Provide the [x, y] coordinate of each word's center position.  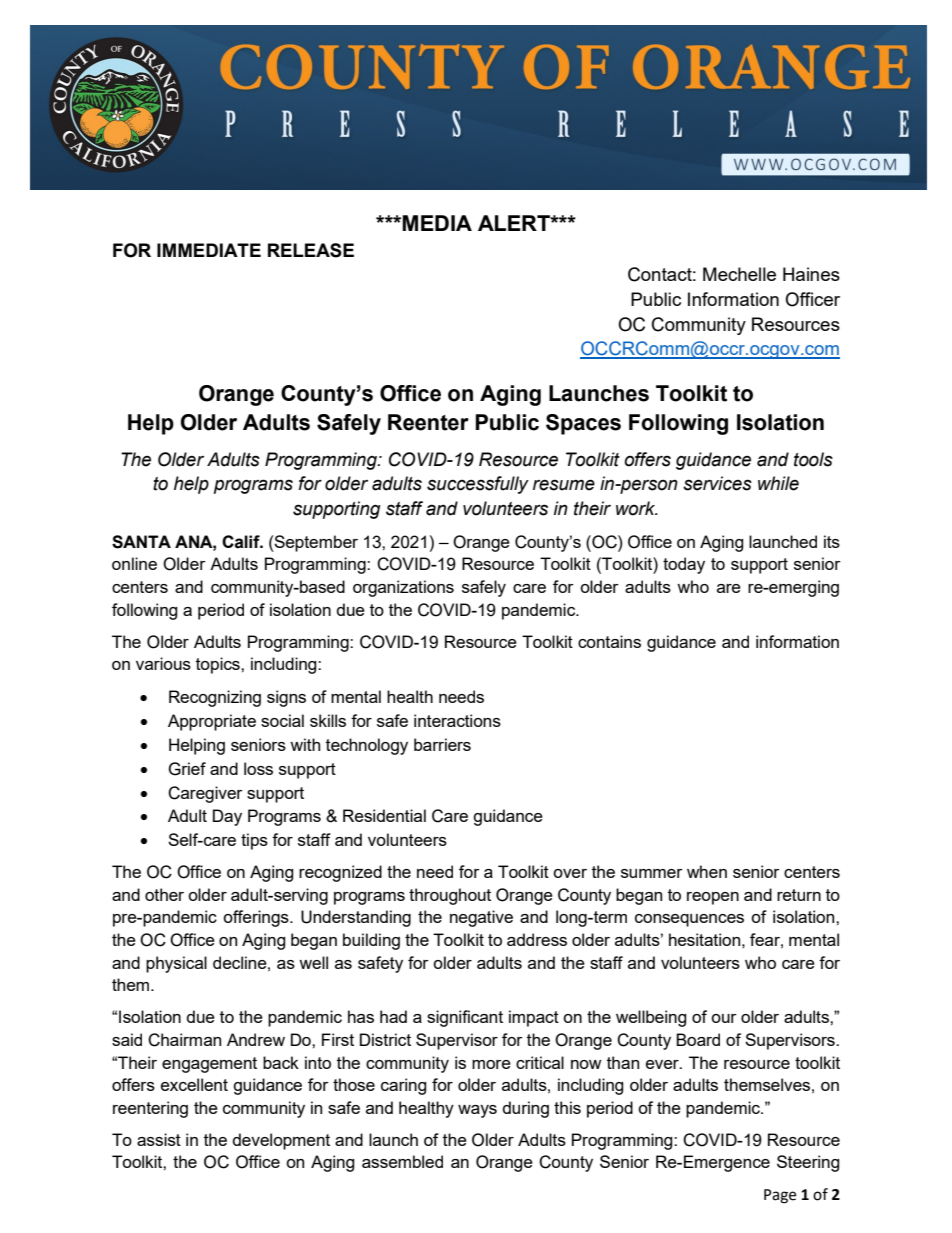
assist [159, 1139]
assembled [402, 1161]
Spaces [583, 424]
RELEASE [311, 250]
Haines [811, 274]
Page [780, 1196]
